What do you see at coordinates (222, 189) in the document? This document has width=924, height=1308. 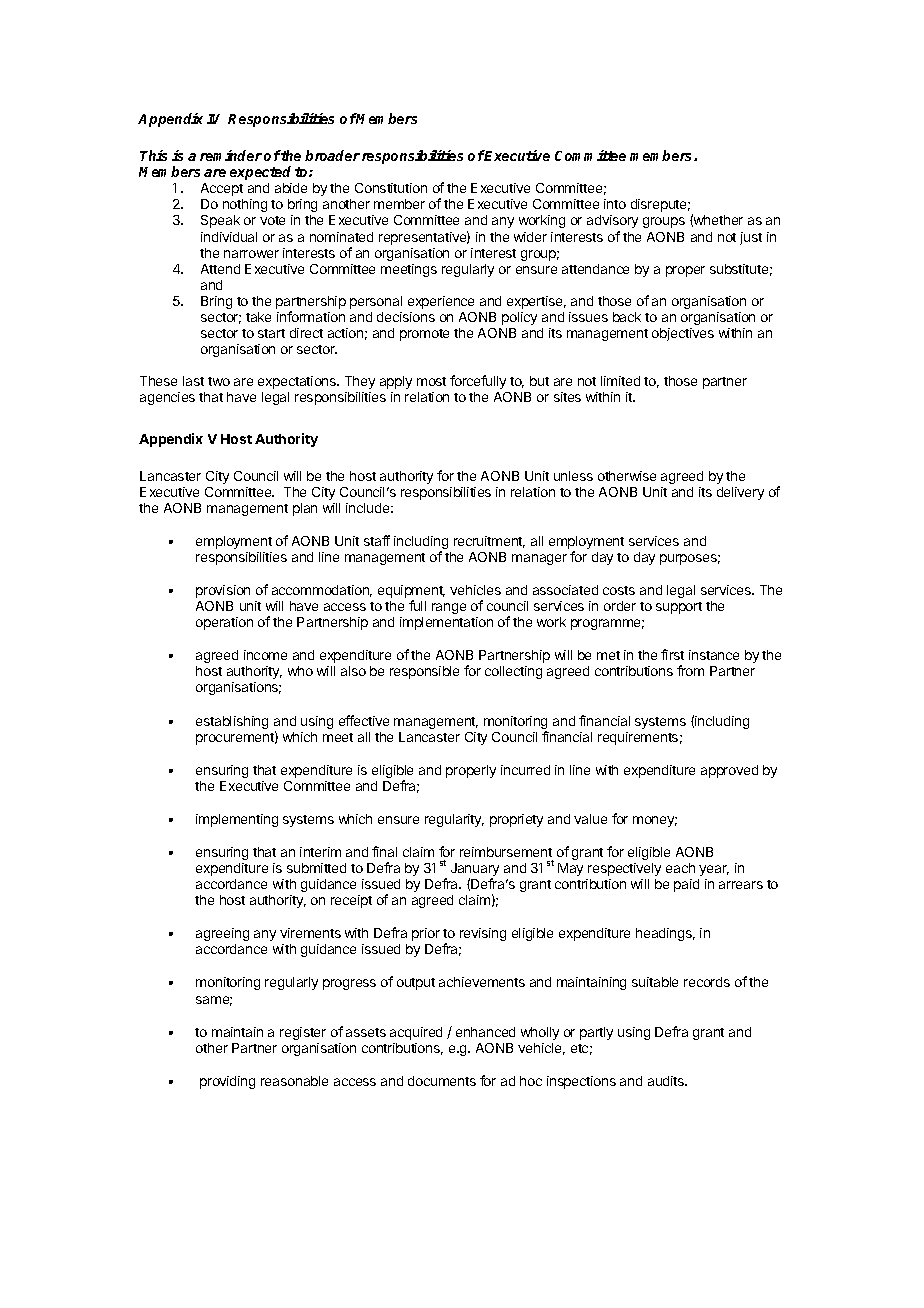 I see `Accept` at bounding box center [222, 189].
